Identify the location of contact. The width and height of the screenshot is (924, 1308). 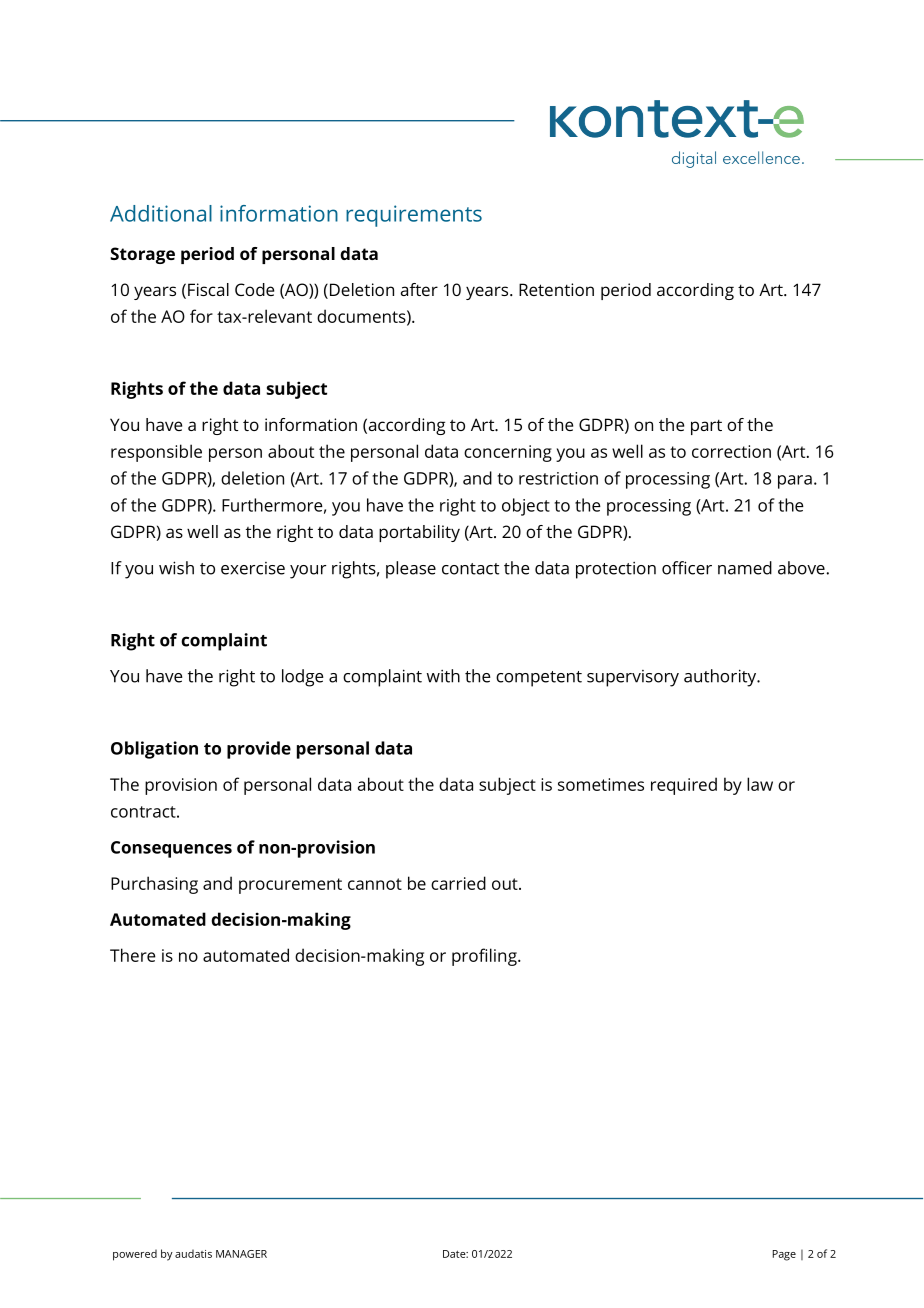
(470, 569).
